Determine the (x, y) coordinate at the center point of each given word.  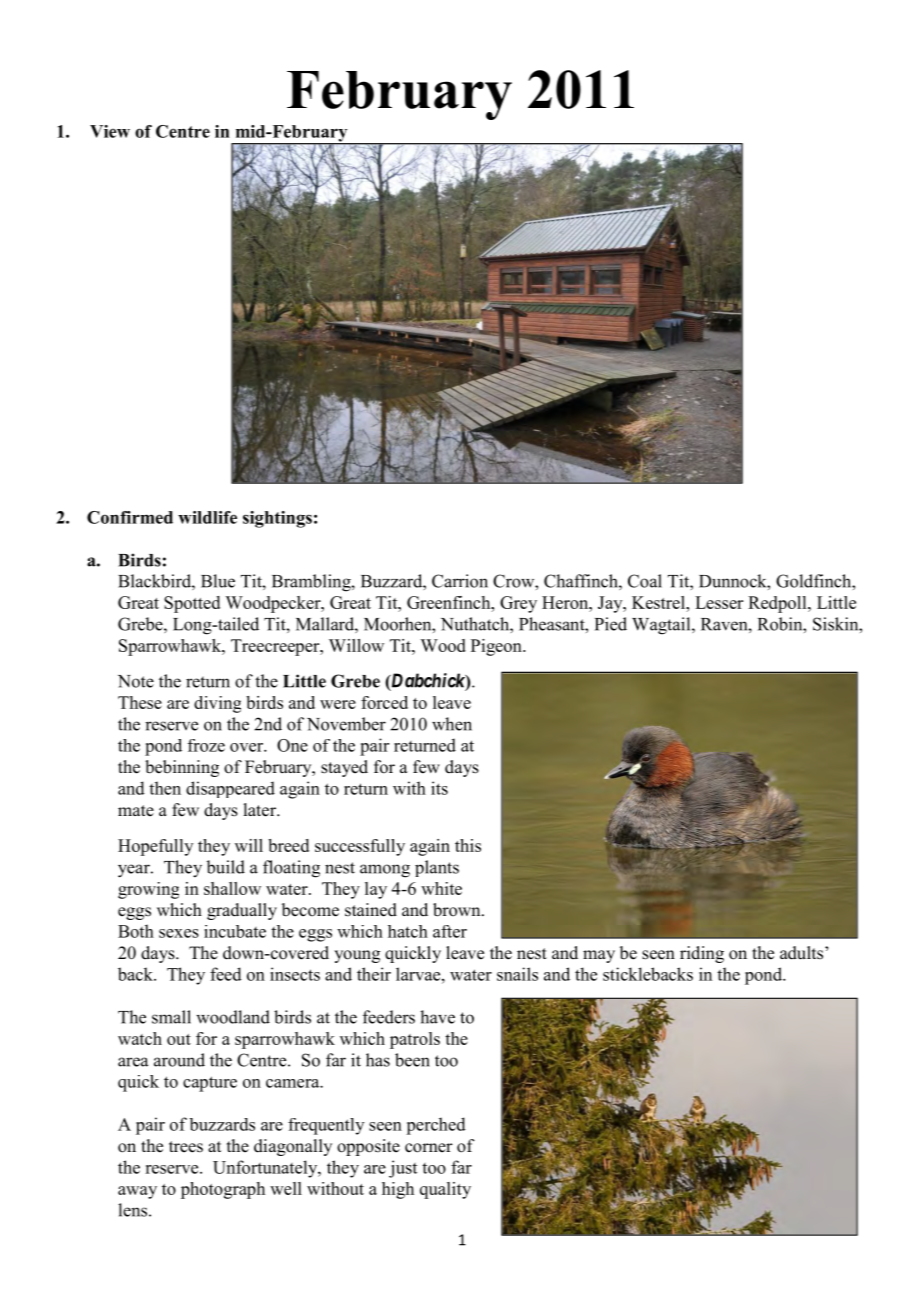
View (110, 131)
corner (429, 1148)
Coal (645, 581)
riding (702, 954)
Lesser (719, 602)
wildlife (207, 517)
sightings (277, 519)
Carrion (460, 581)
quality (445, 1190)
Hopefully (155, 847)
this (468, 845)
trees (186, 1147)
